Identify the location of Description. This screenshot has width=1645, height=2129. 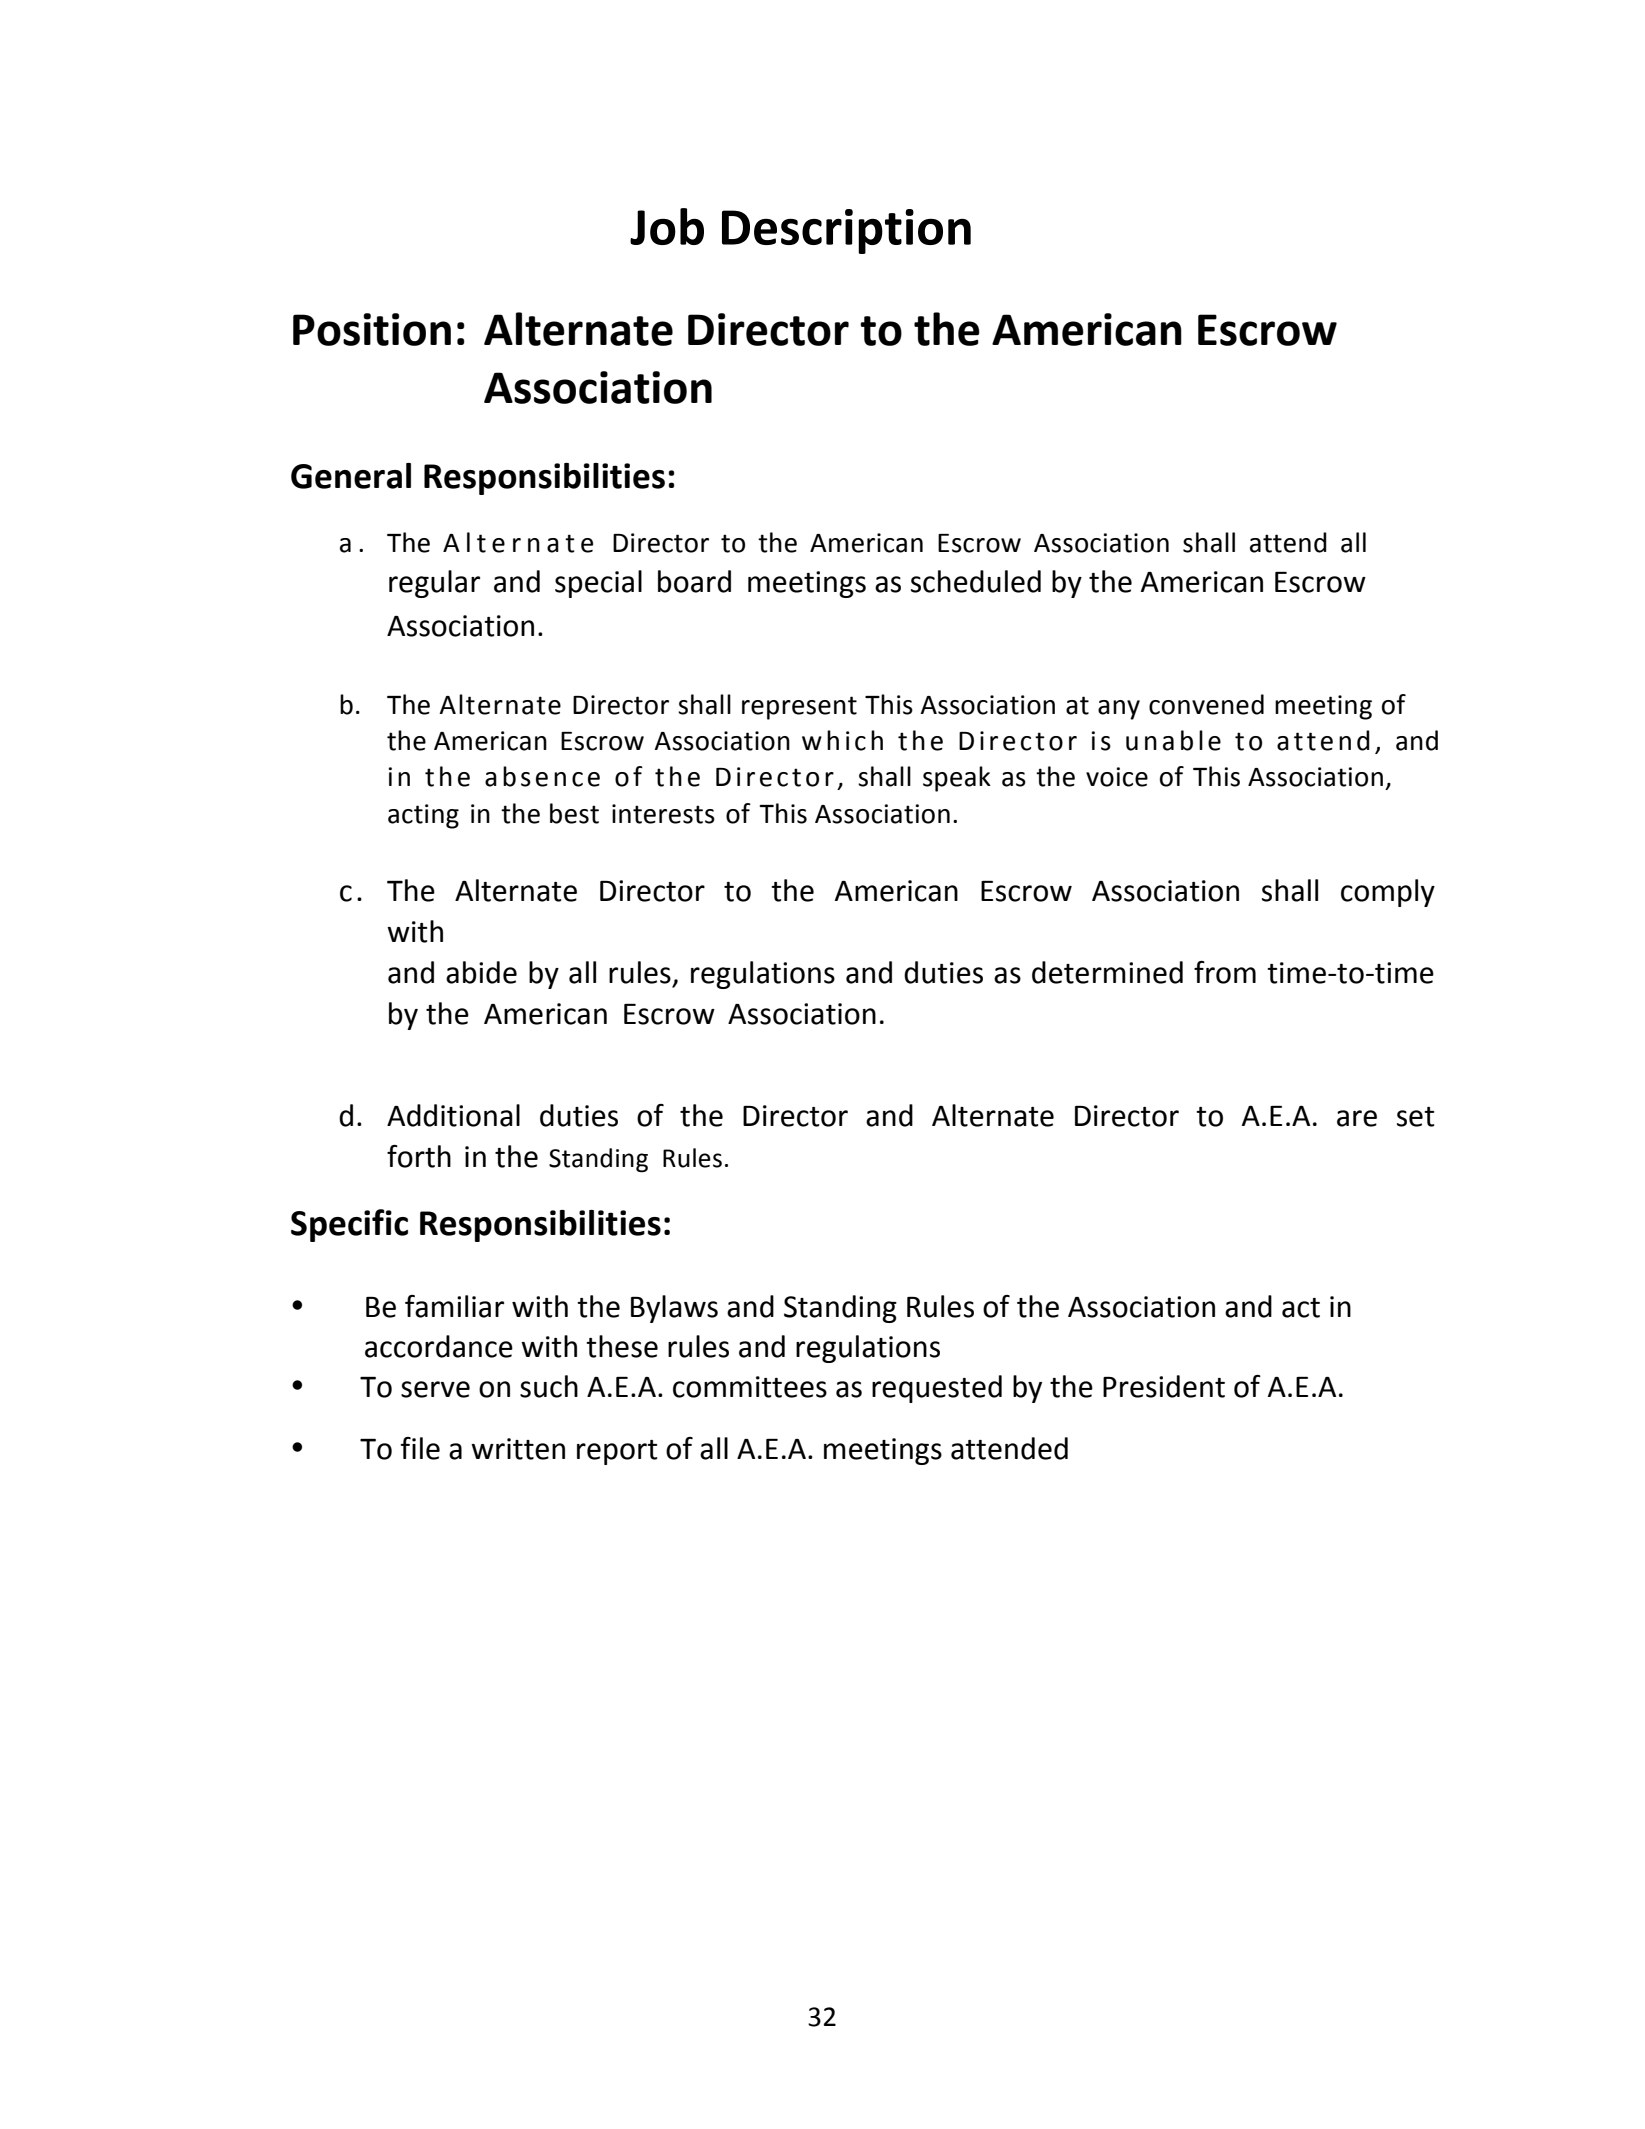
(846, 231).
